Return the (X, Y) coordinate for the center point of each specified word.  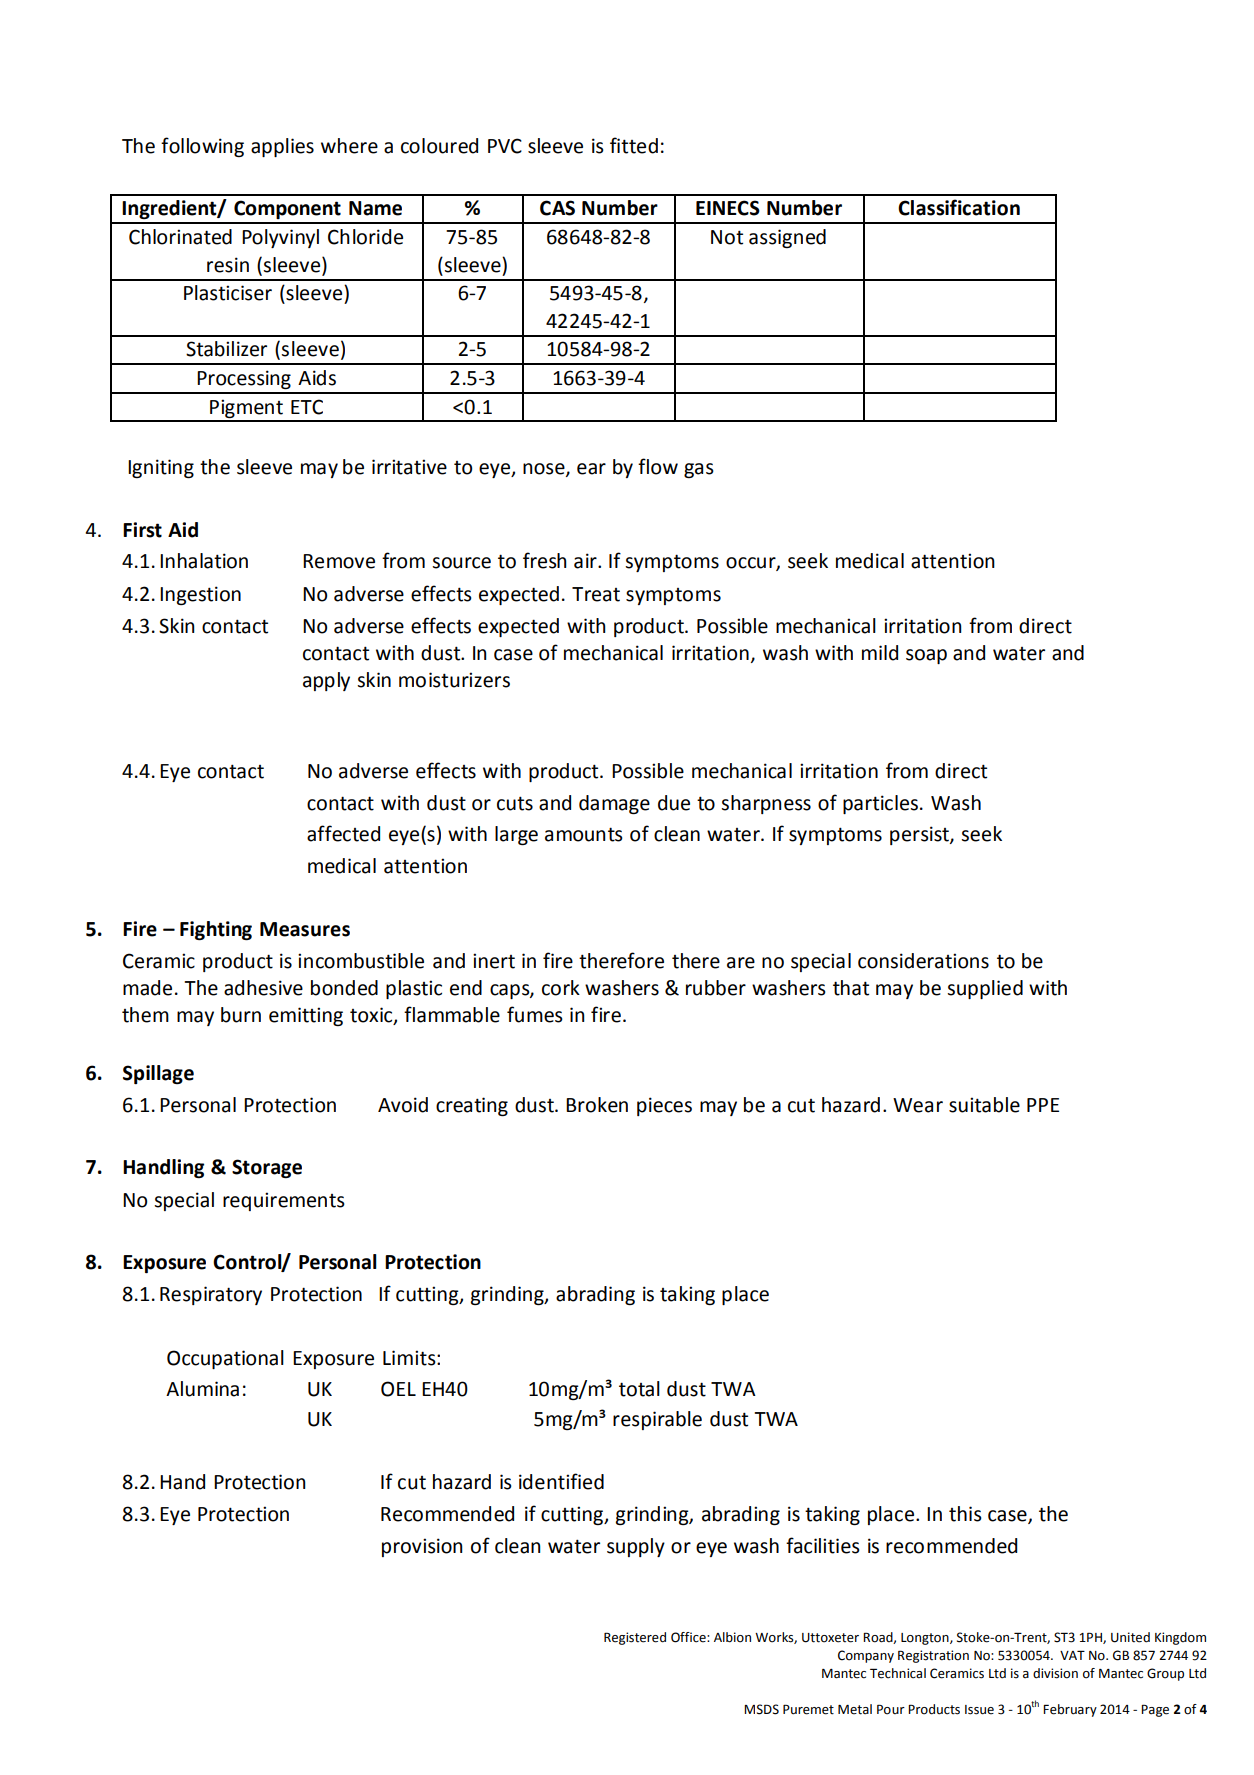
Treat (596, 594)
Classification (959, 207)
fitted (634, 145)
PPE (1043, 1105)
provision (422, 1547)
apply (326, 681)
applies (282, 147)
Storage (267, 1168)
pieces (664, 1106)
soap (926, 656)
